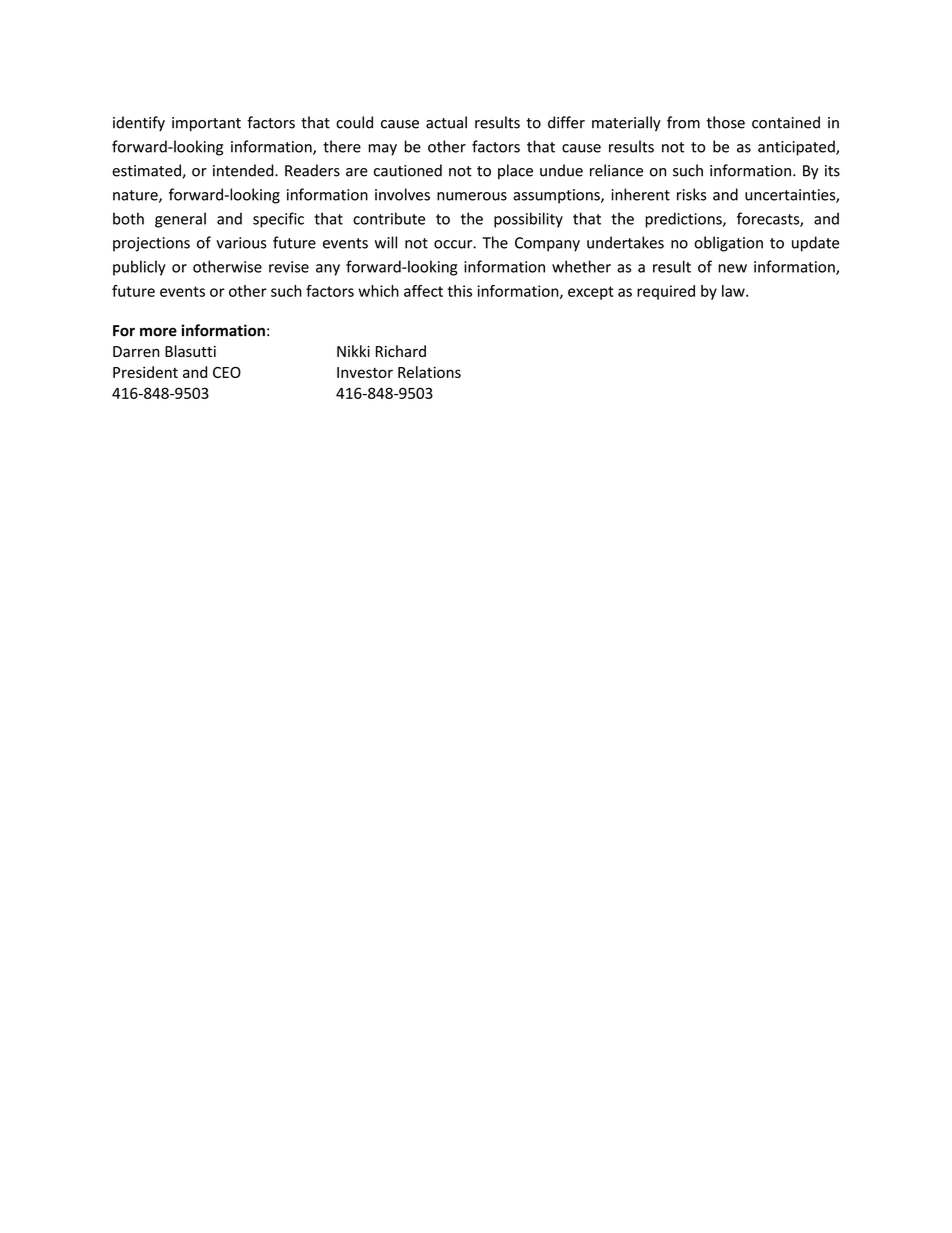 Image resolution: width=952 pixels, height=1233 pixels. What do you see at coordinates (726, 122) in the page?
I see `those` at bounding box center [726, 122].
